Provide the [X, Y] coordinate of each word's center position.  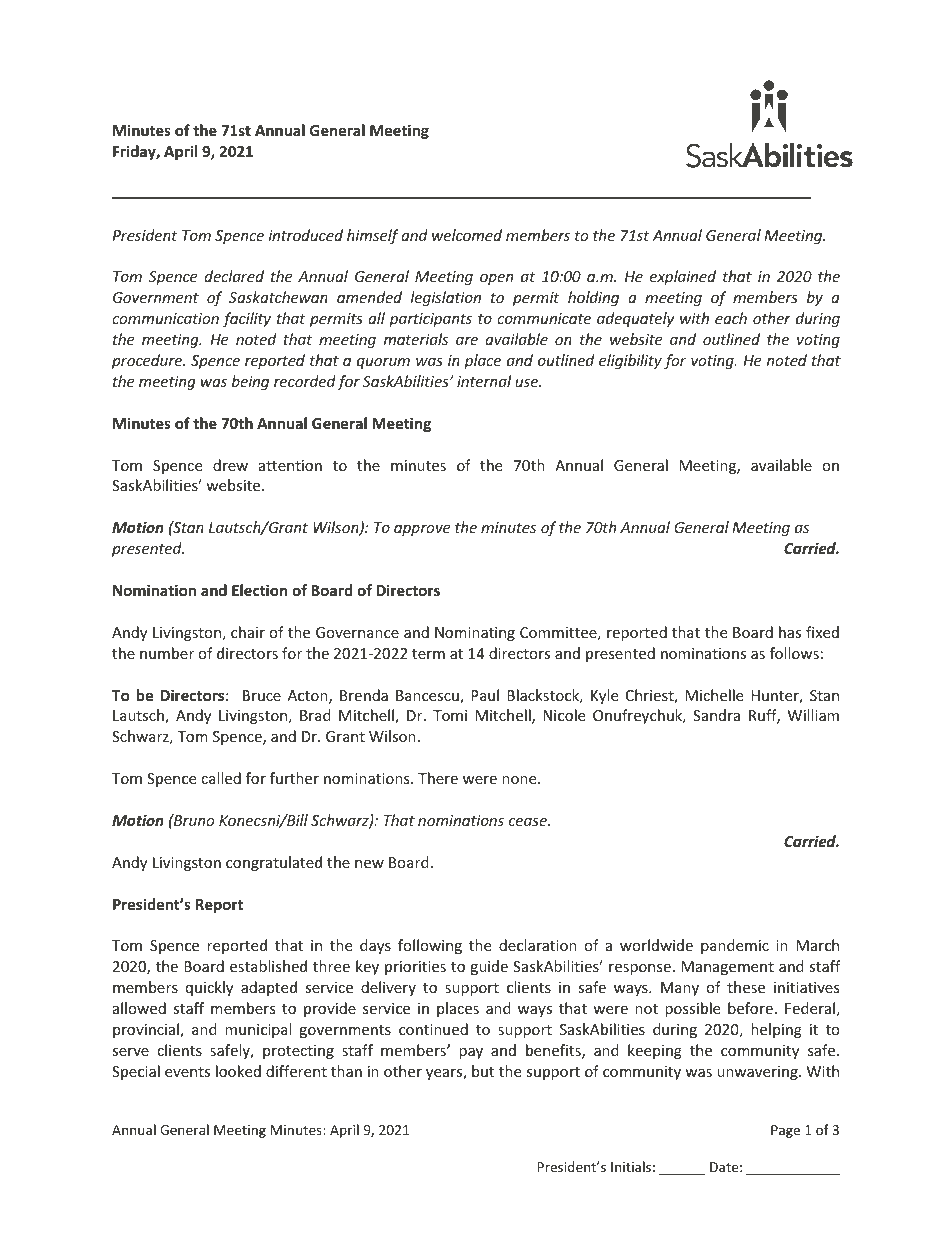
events [187, 1072]
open [496, 279]
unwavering [758, 1073]
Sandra [716, 715]
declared [234, 276]
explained [683, 277]
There [438, 778]
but [483, 1071]
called [221, 778]
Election [260, 590]
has [790, 632]
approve [422, 530]
